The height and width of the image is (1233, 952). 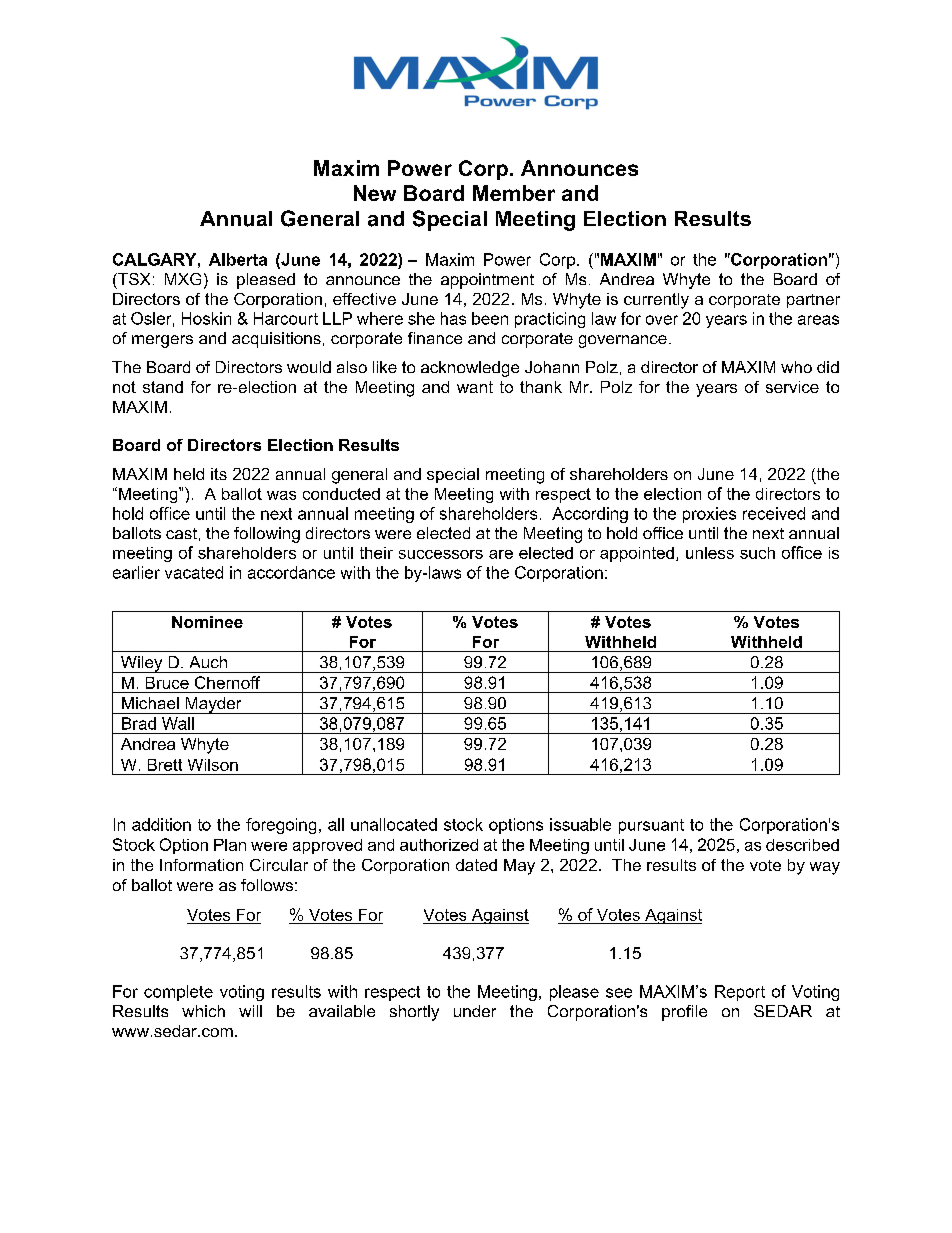 I want to click on Nominee, so click(x=207, y=622).
